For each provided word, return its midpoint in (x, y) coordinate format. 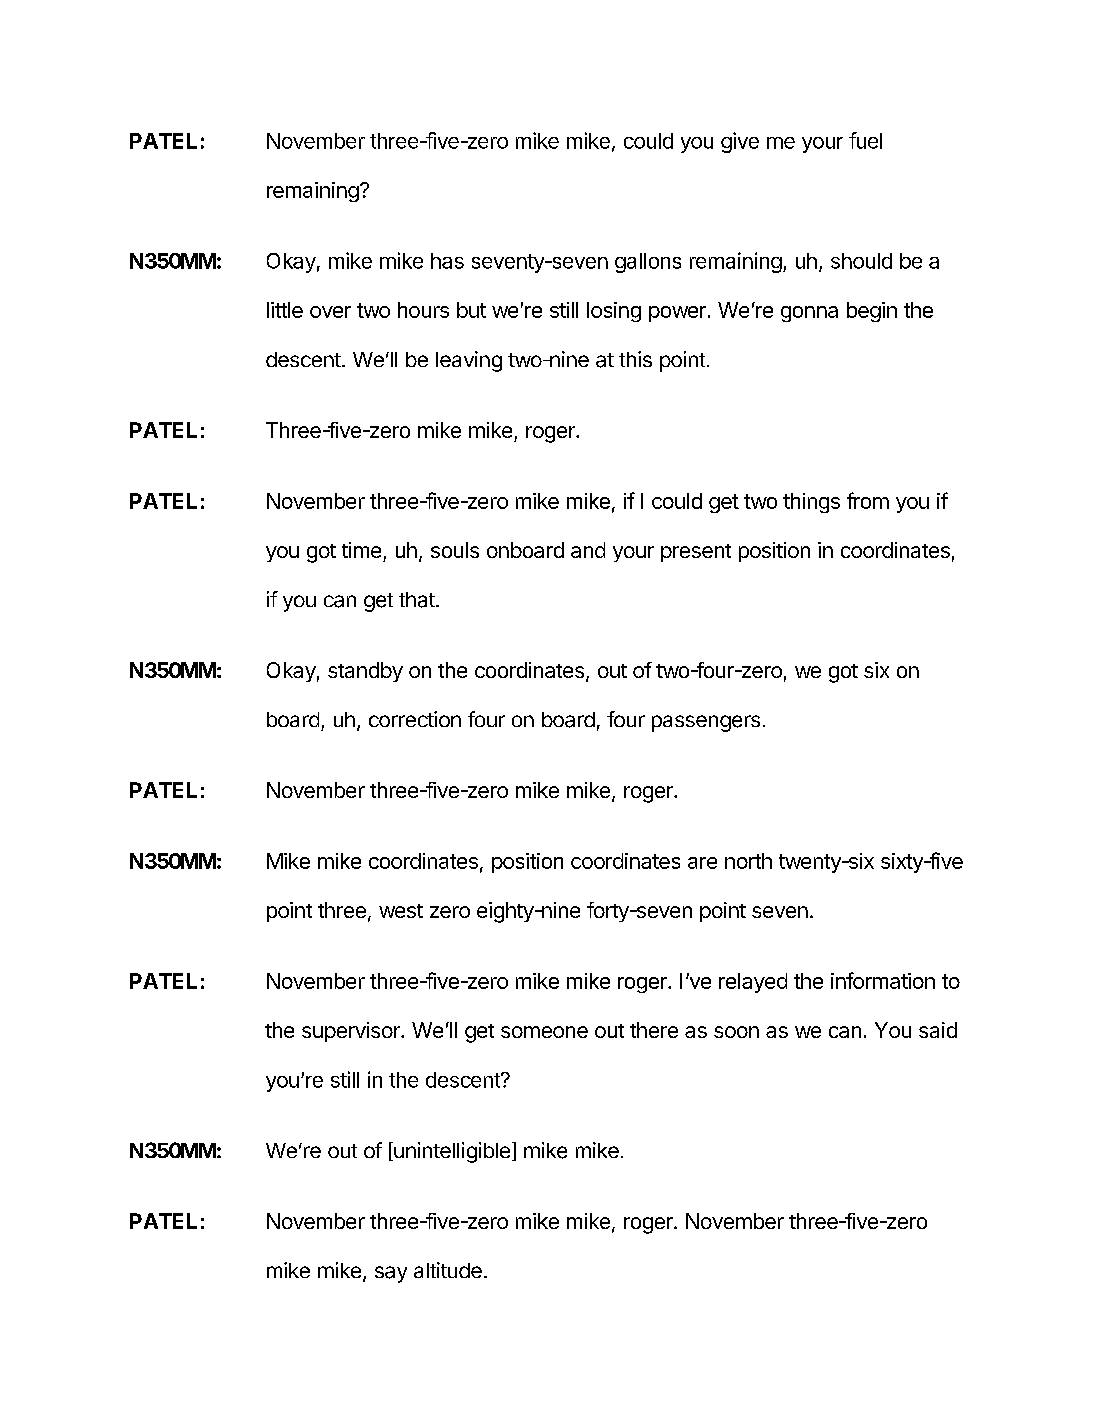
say (391, 1274)
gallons (648, 263)
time (361, 550)
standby (365, 672)
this (635, 359)
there (654, 1030)
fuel (865, 140)
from (868, 500)
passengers (706, 723)
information (883, 980)
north (748, 861)
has (447, 261)
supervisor (352, 1032)
